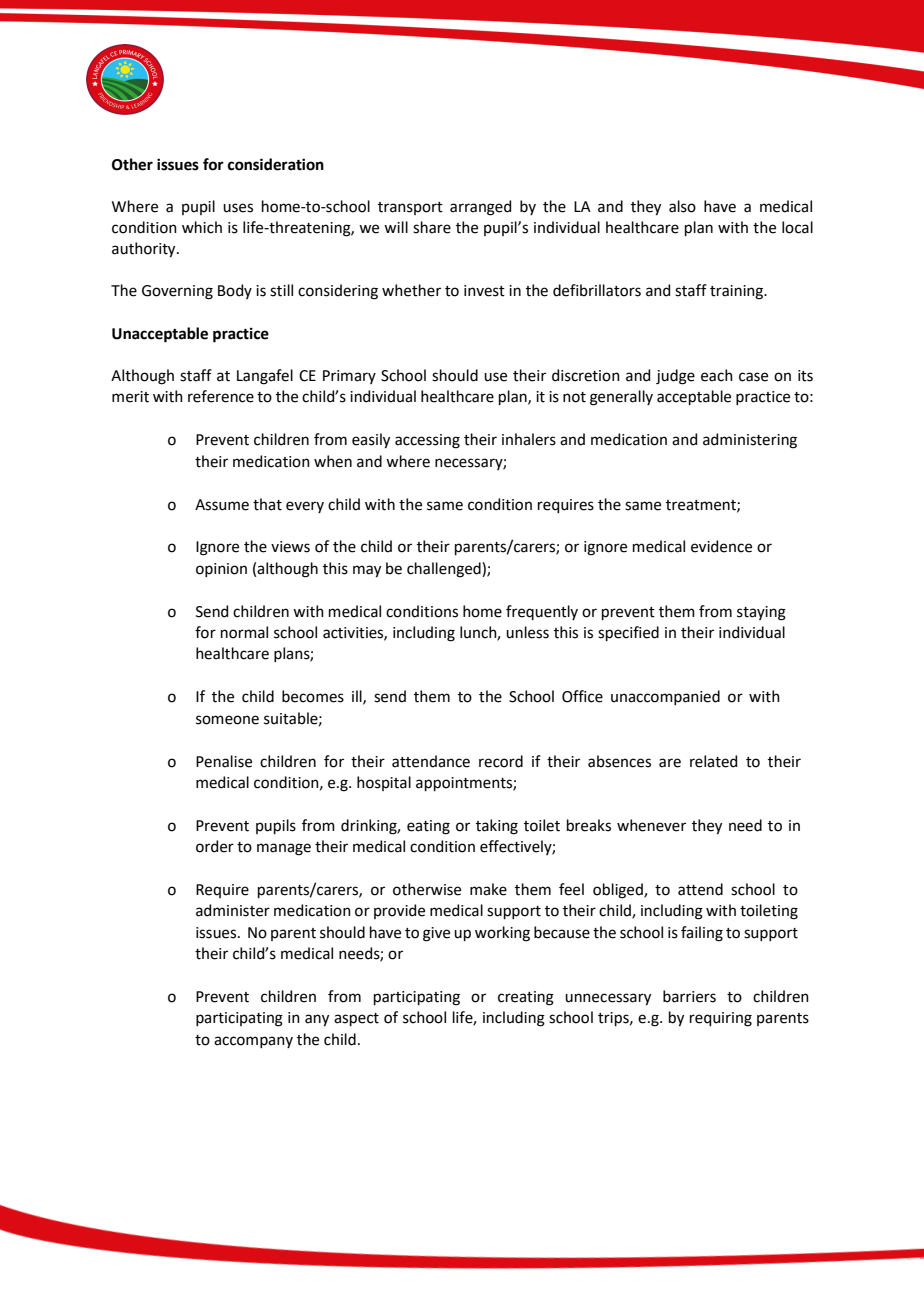 Image resolution: width=924 pixels, height=1307 pixels. I want to click on Assume, so click(222, 505).
